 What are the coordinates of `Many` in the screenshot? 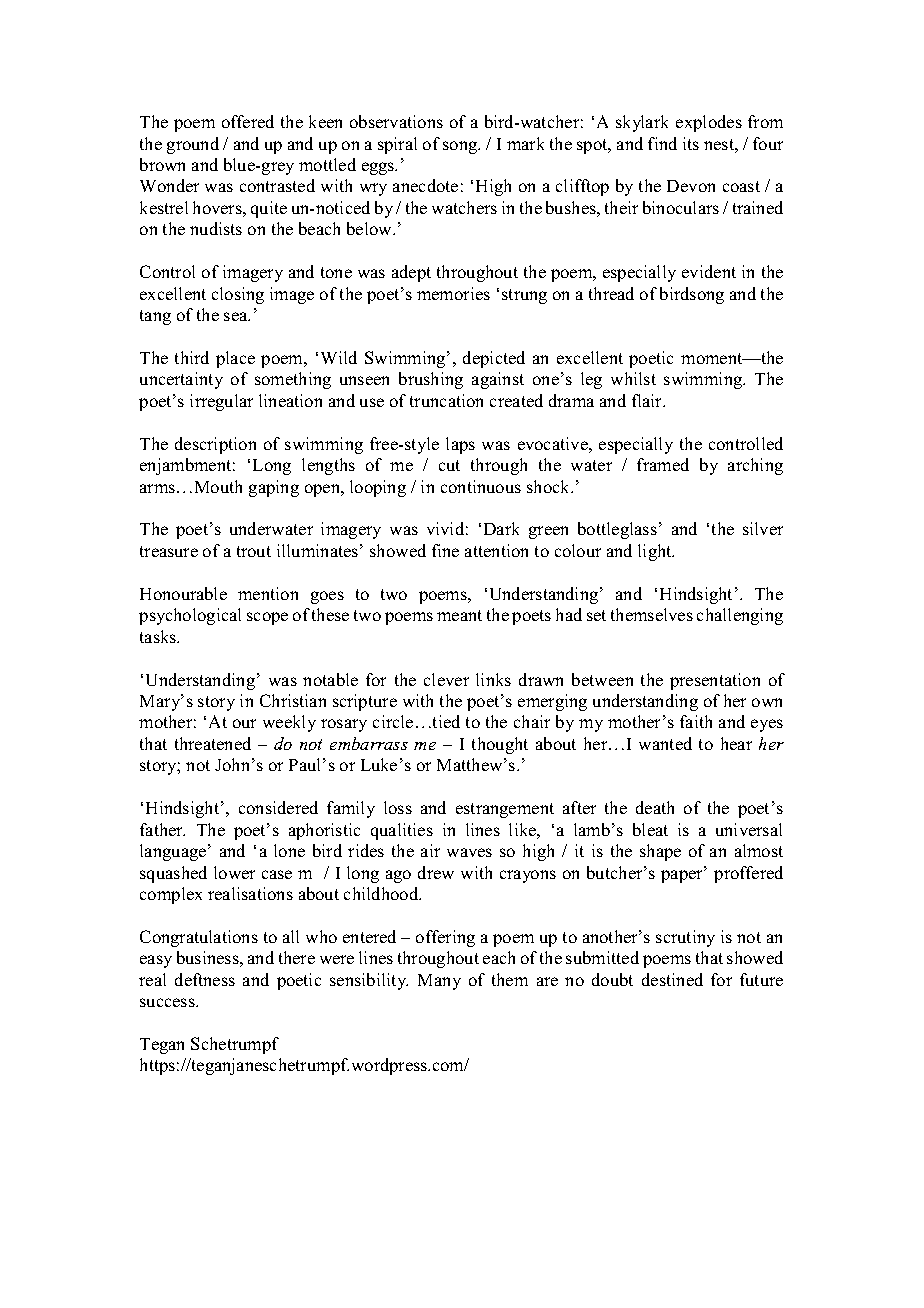 It's located at (439, 982).
